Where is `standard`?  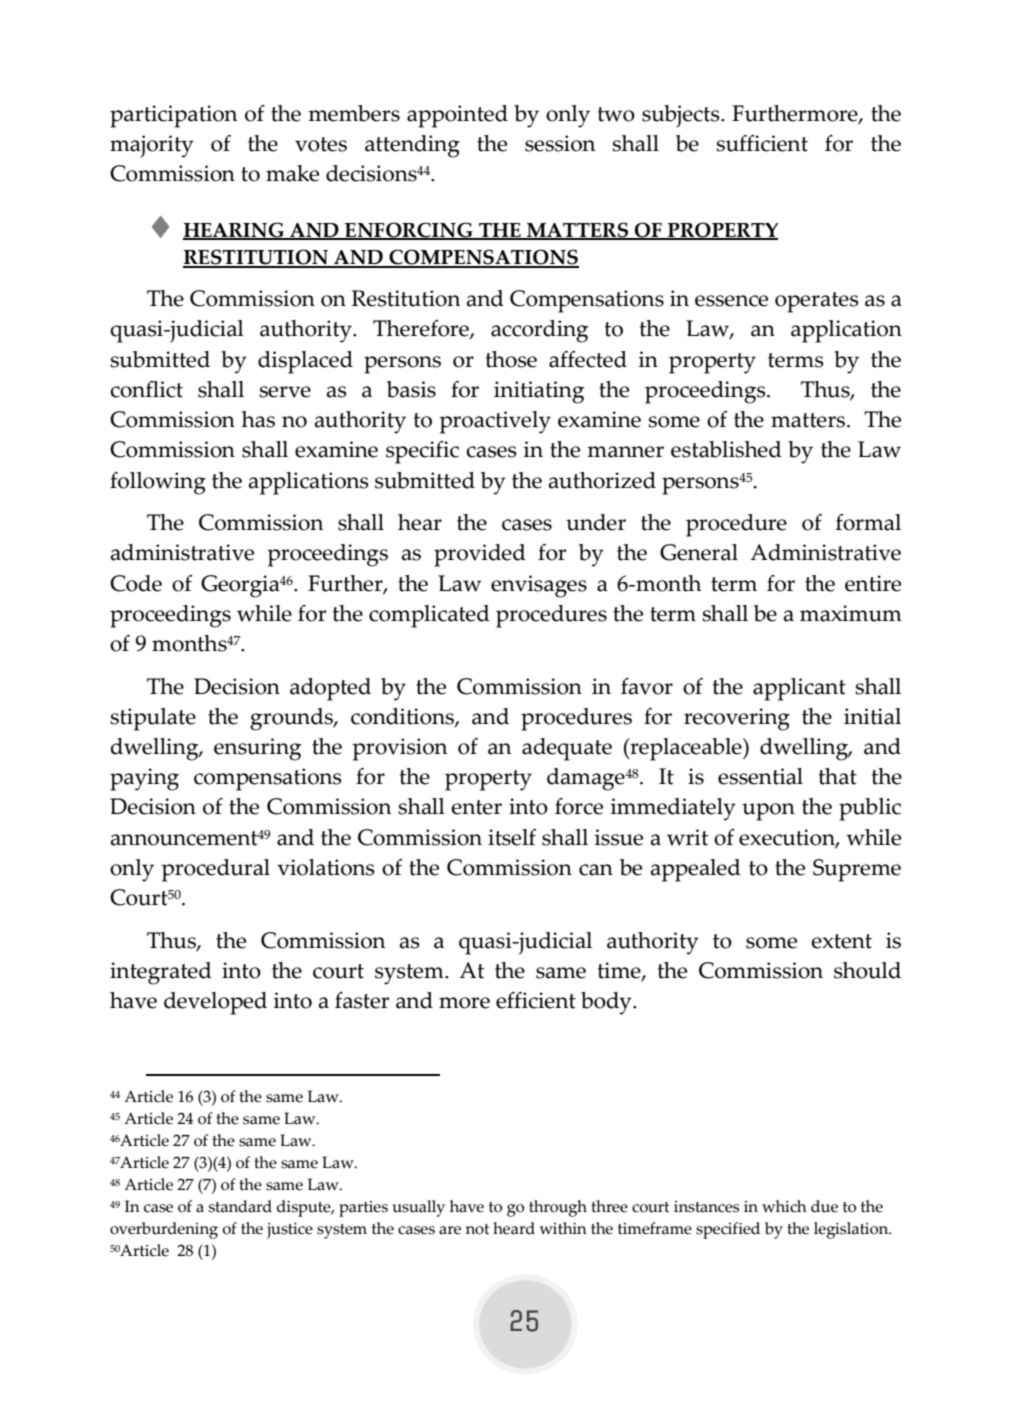 standard is located at coordinates (240, 1206).
